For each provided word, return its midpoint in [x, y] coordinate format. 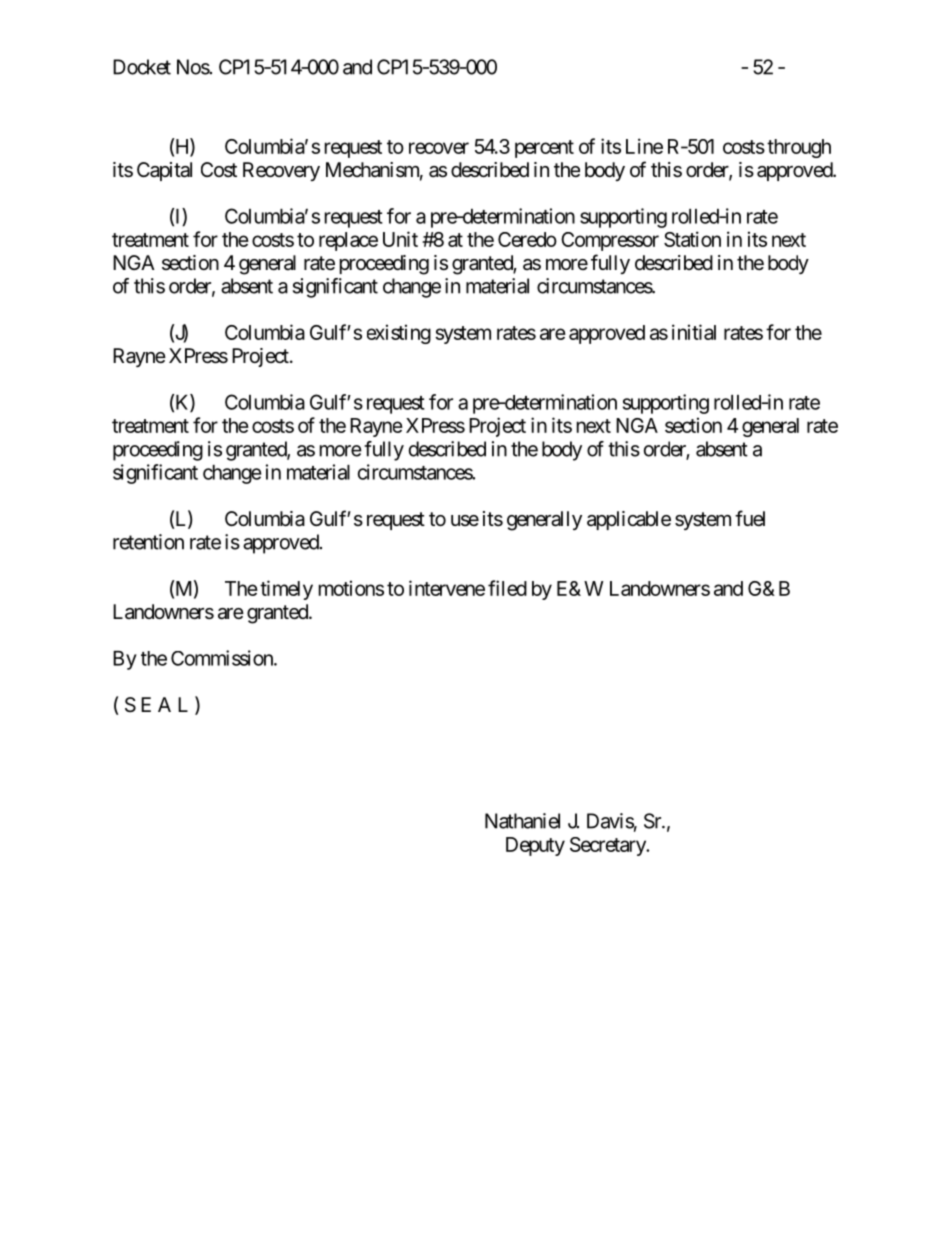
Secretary [608, 846]
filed [507, 588]
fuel [750, 518]
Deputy [535, 846]
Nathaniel [522, 821]
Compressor [610, 241]
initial [694, 332]
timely [286, 590]
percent [544, 149]
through [799, 148]
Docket [142, 67]
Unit [400, 239]
